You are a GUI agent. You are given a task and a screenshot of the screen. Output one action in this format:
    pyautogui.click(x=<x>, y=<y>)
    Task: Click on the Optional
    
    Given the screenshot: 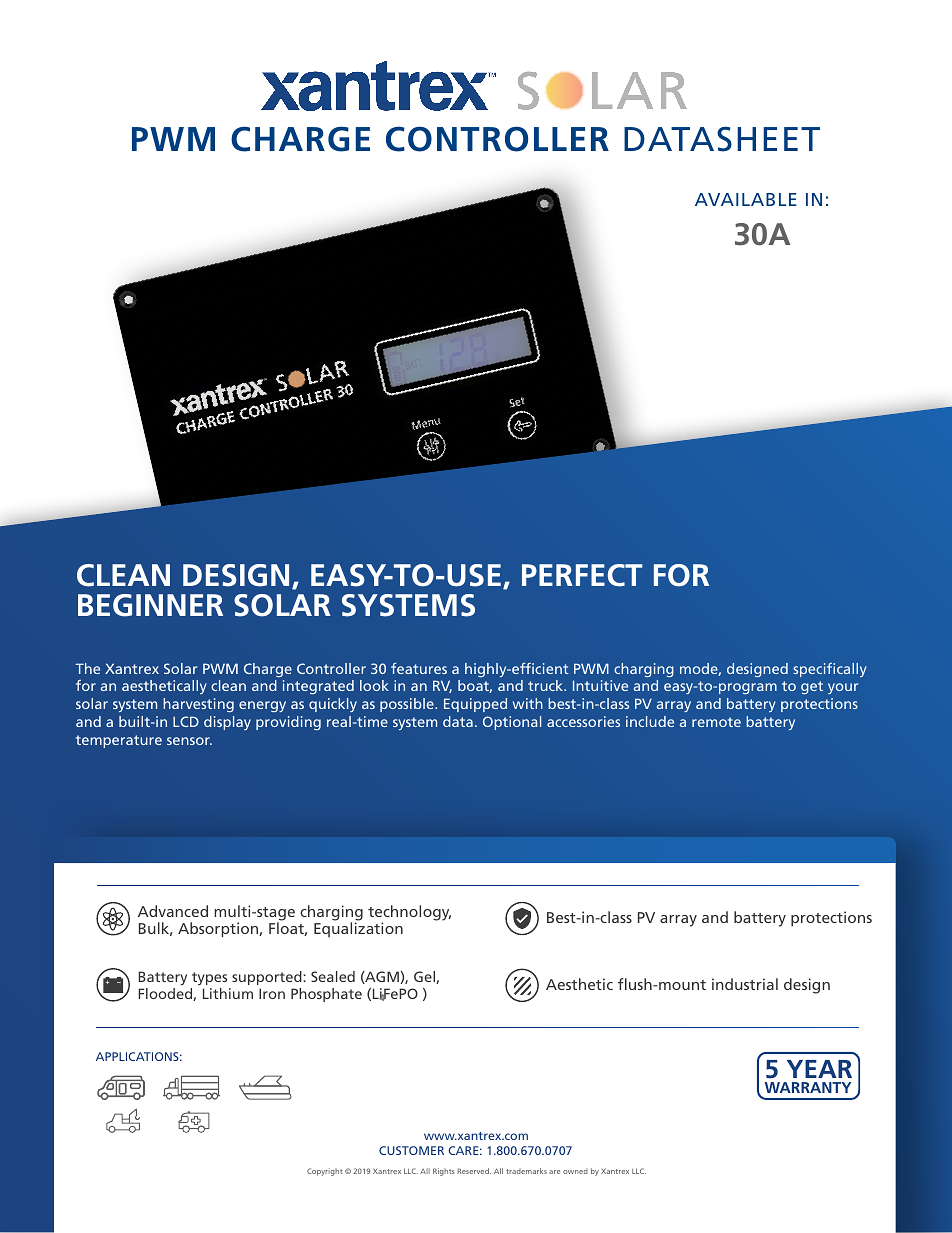 What is the action you would take?
    pyautogui.click(x=512, y=723)
